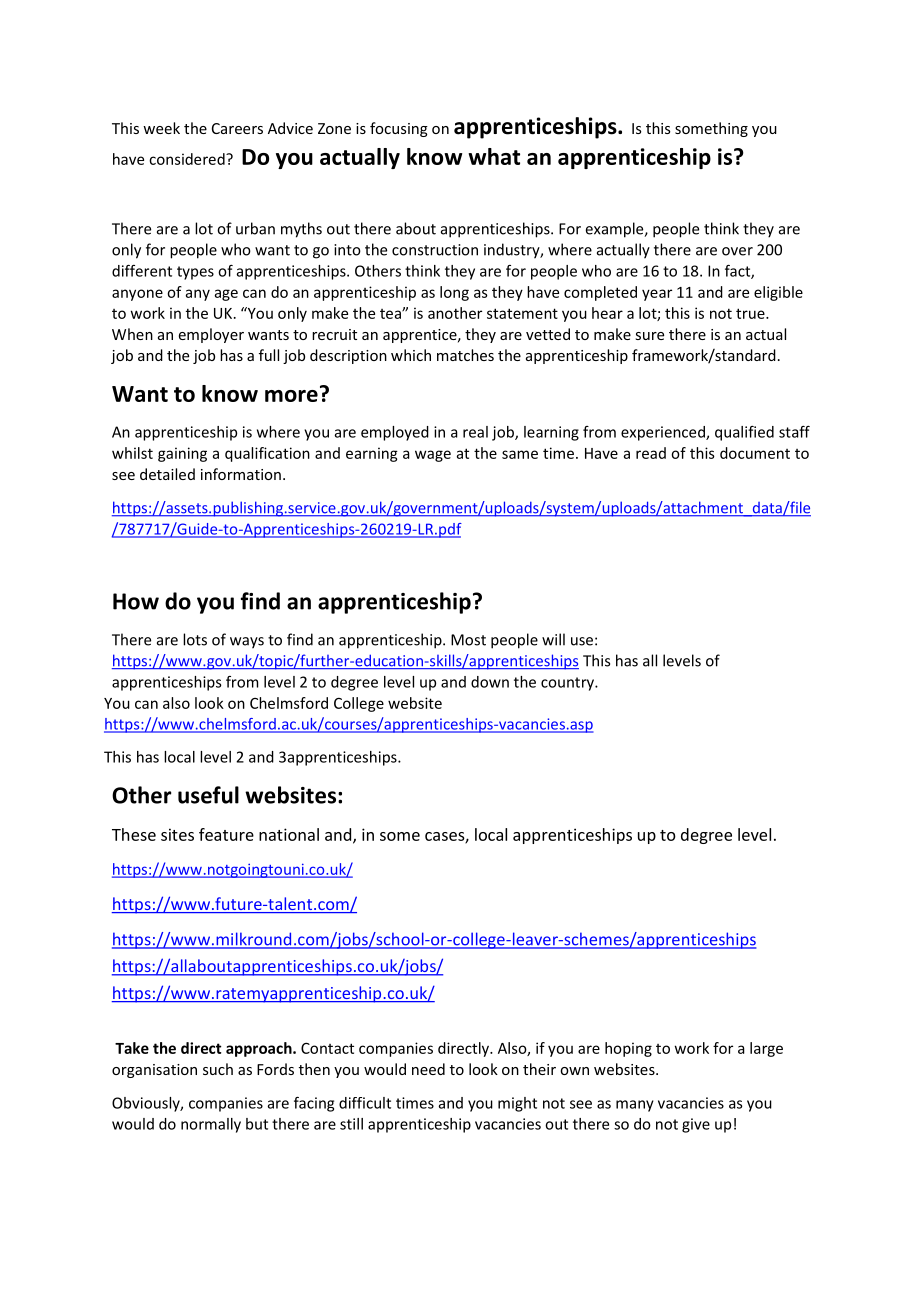 This screenshot has height=1307, width=924. Describe the element at coordinates (494, 156) in the screenshot. I see `what` at that location.
